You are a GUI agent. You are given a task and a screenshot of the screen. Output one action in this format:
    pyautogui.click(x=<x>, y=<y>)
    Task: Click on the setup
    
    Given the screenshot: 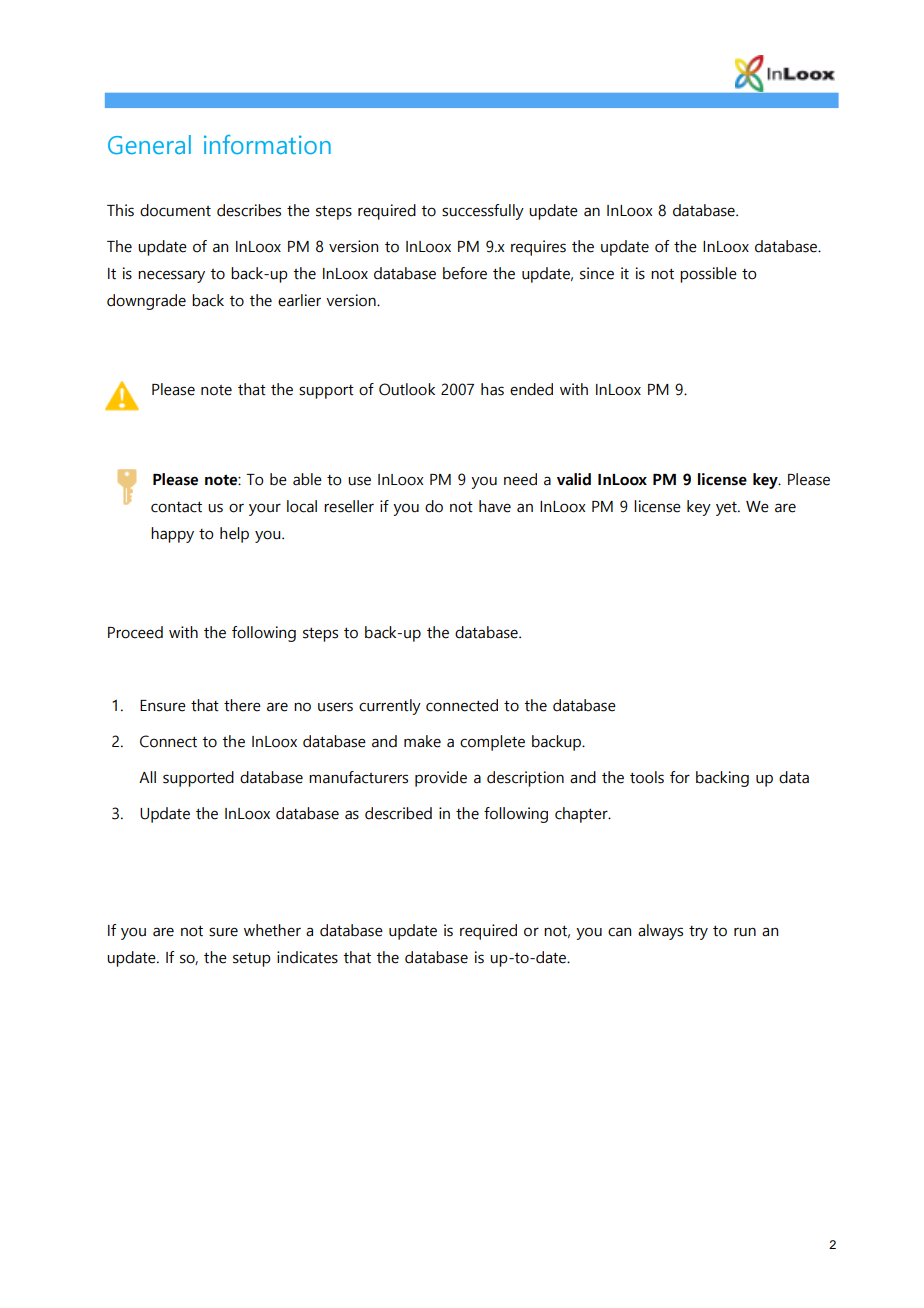 What is the action you would take?
    pyautogui.click(x=252, y=960)
